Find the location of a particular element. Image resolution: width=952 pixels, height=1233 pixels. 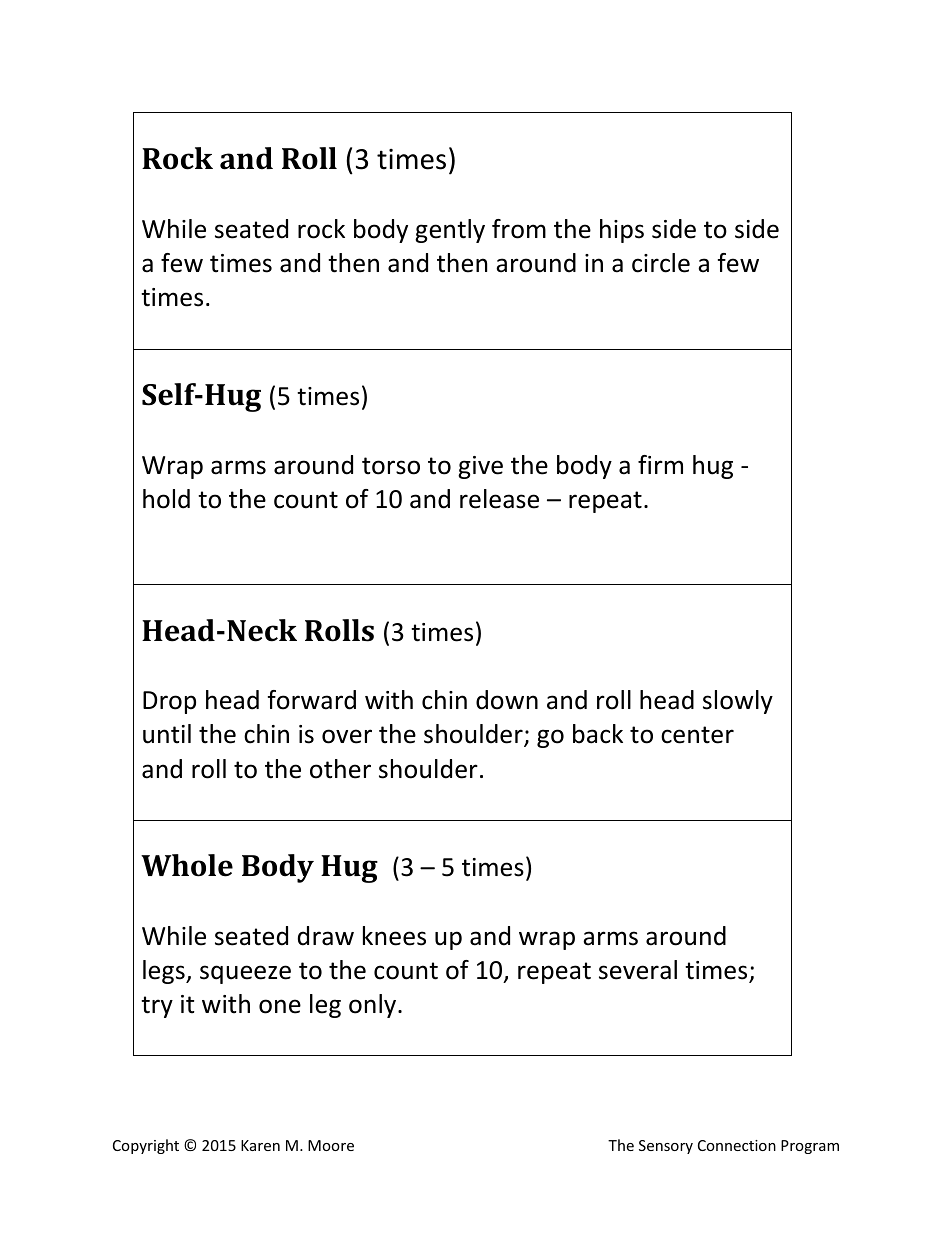

from is located at coordinates (519, 229).
